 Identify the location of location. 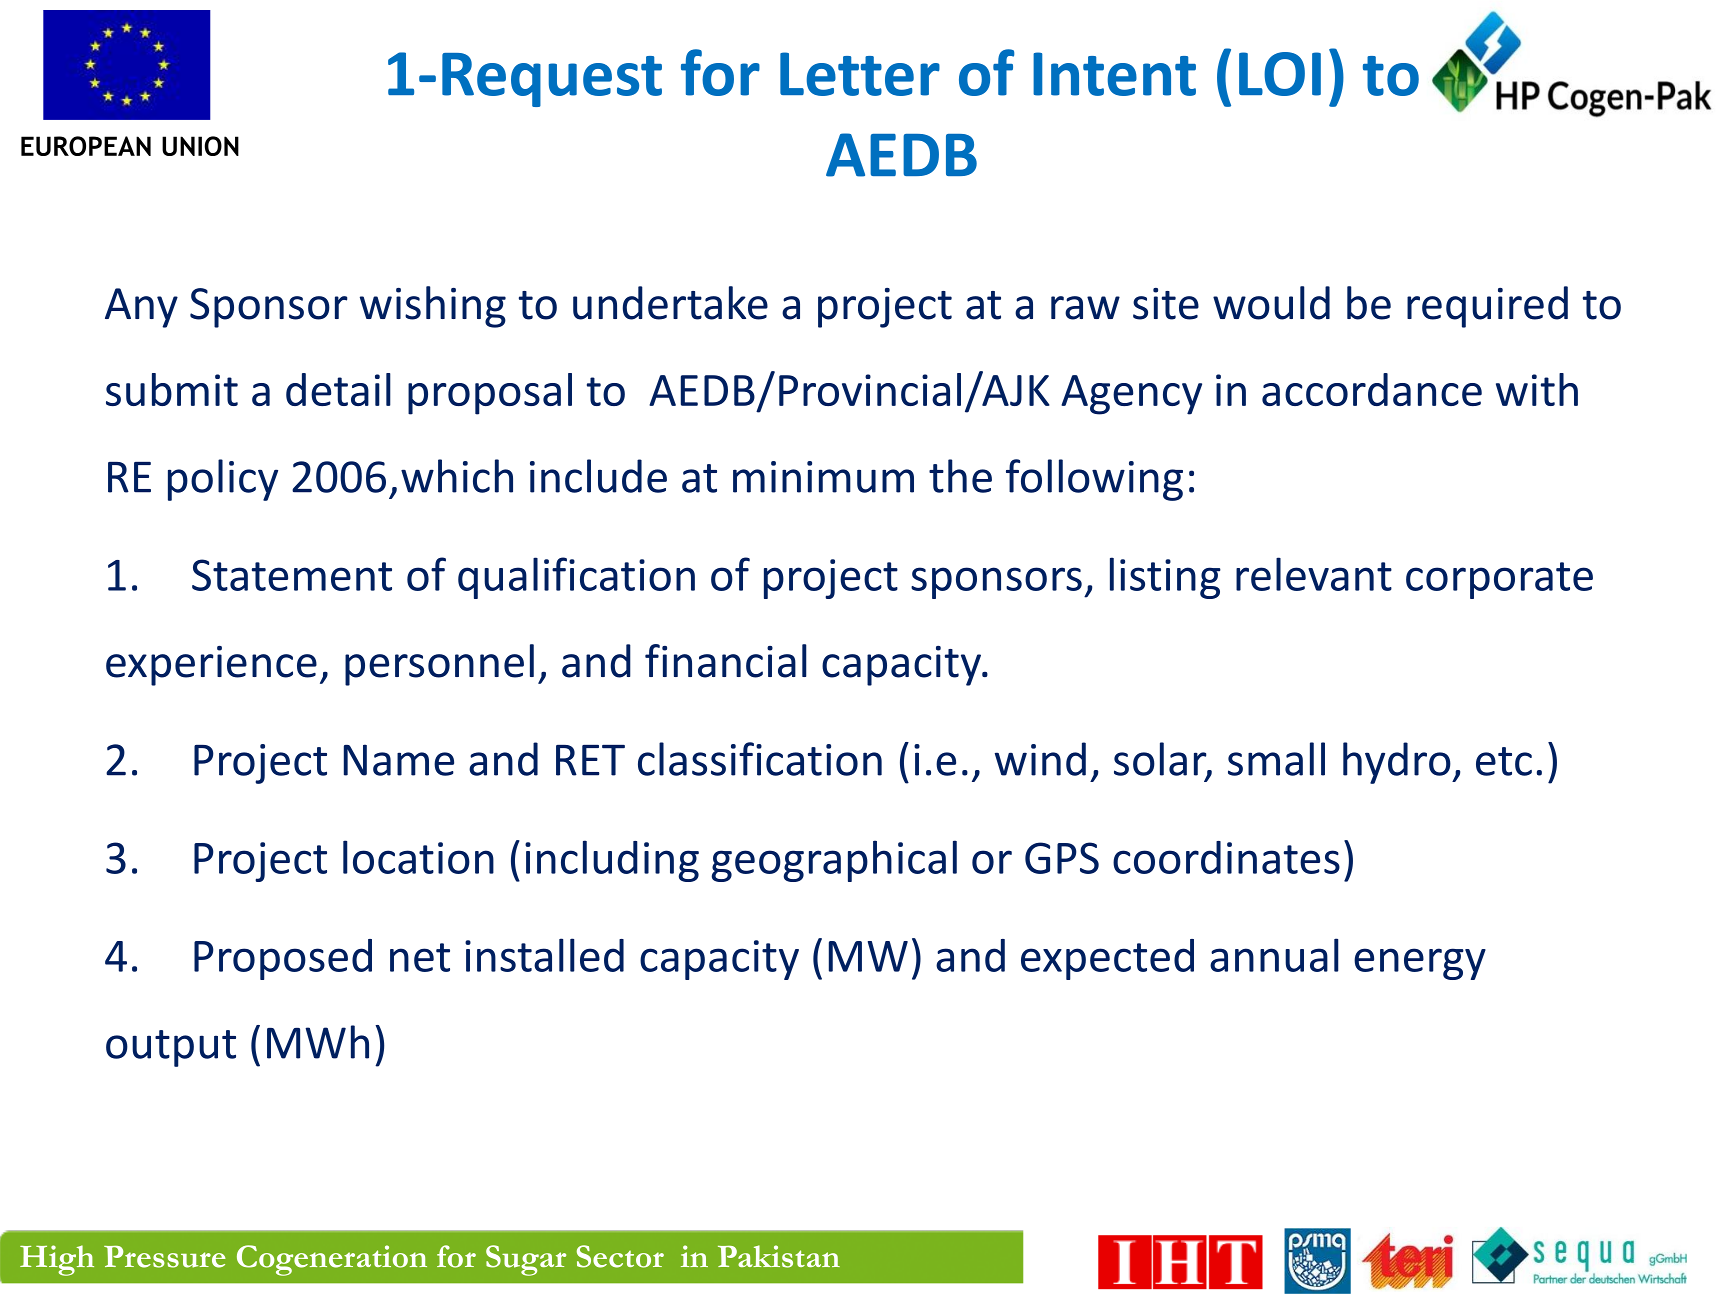
(418, 857).
